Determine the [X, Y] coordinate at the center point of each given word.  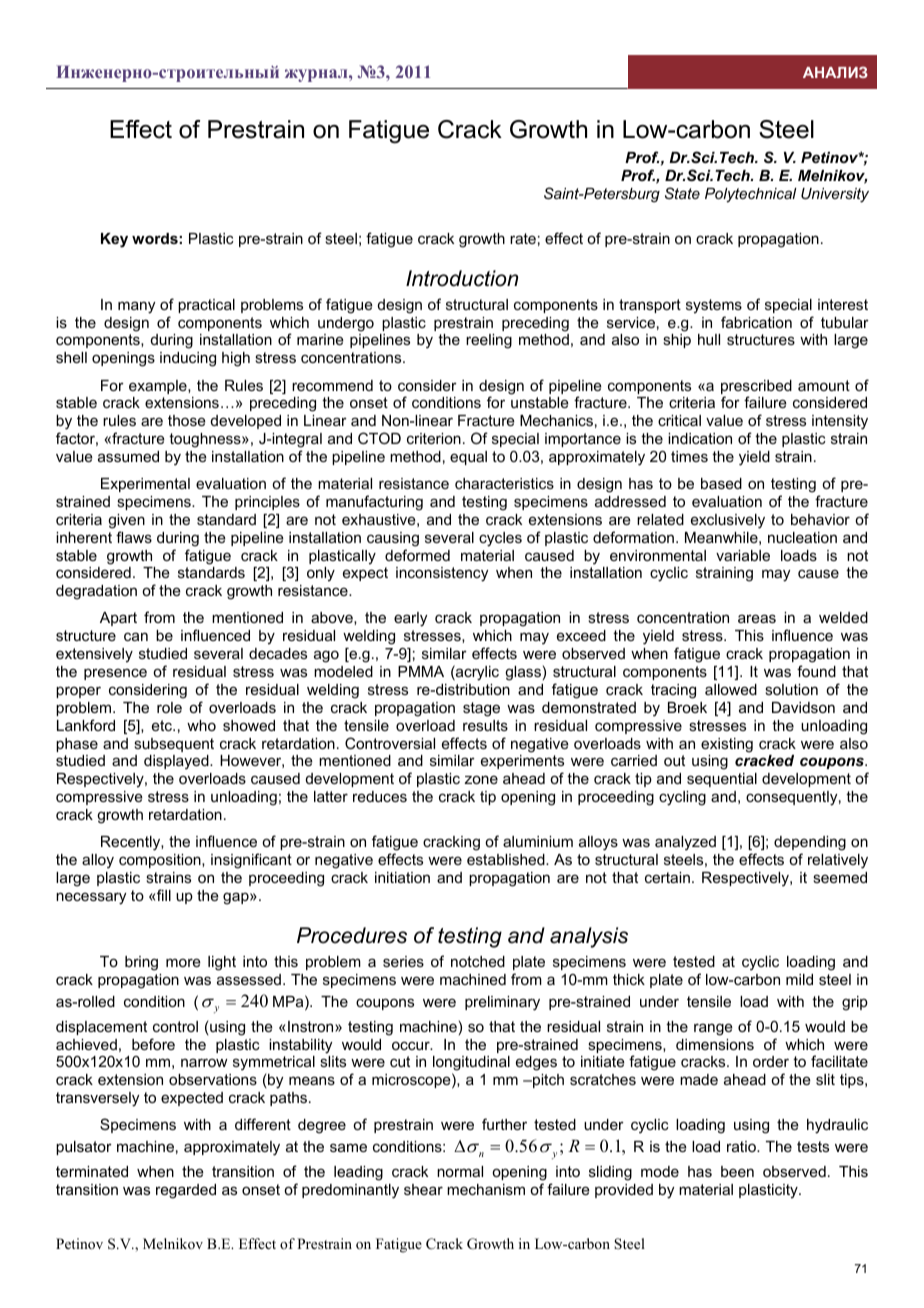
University [835, 195]
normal [460, 1171]
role [169, 707]
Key [114, 240]
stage [481, 709]
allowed [731, 689]
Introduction [462, 278]
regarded [186, 1191]
